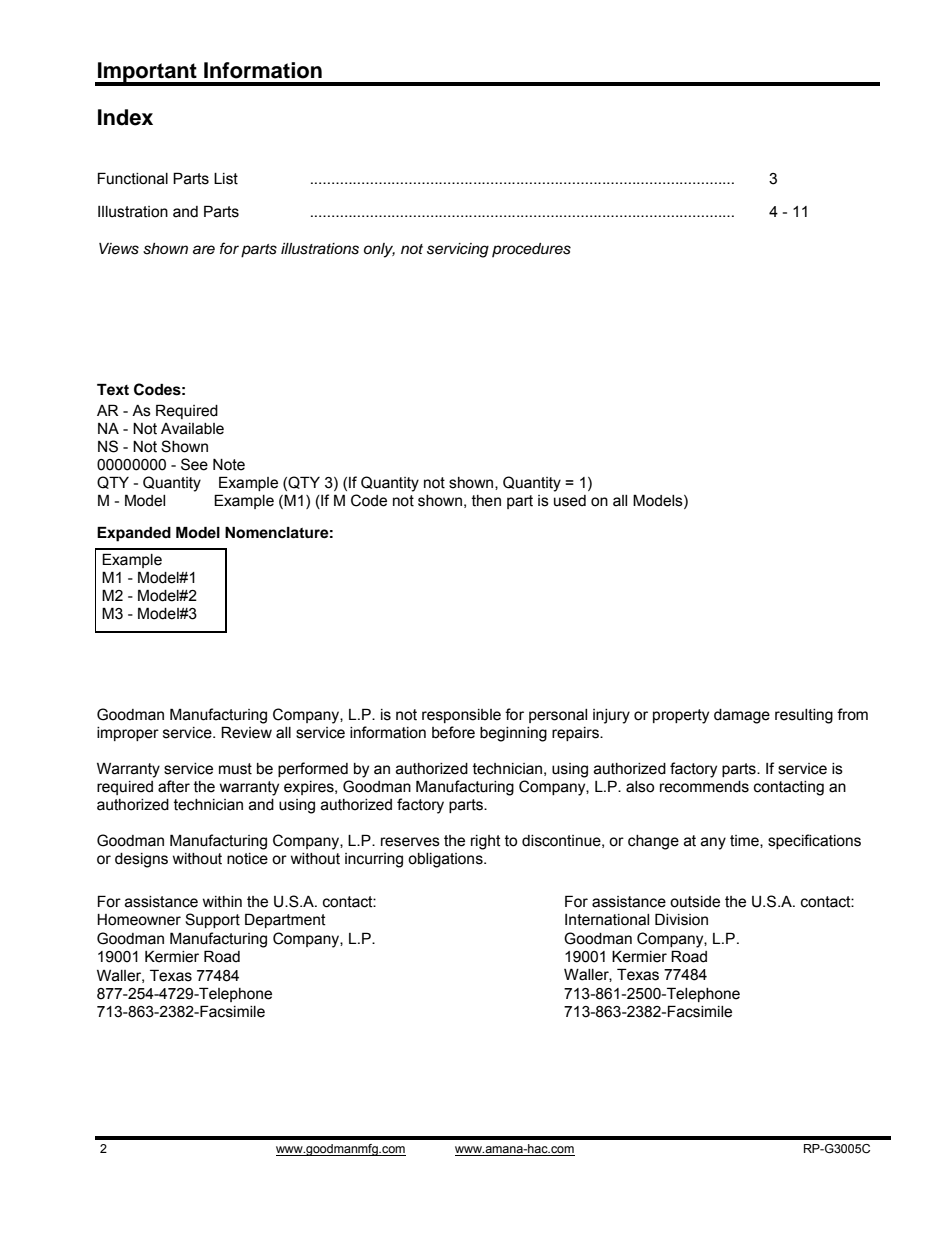  Describe the element at coordinates (458, 250) in the image. I see `servicing` at that location.
